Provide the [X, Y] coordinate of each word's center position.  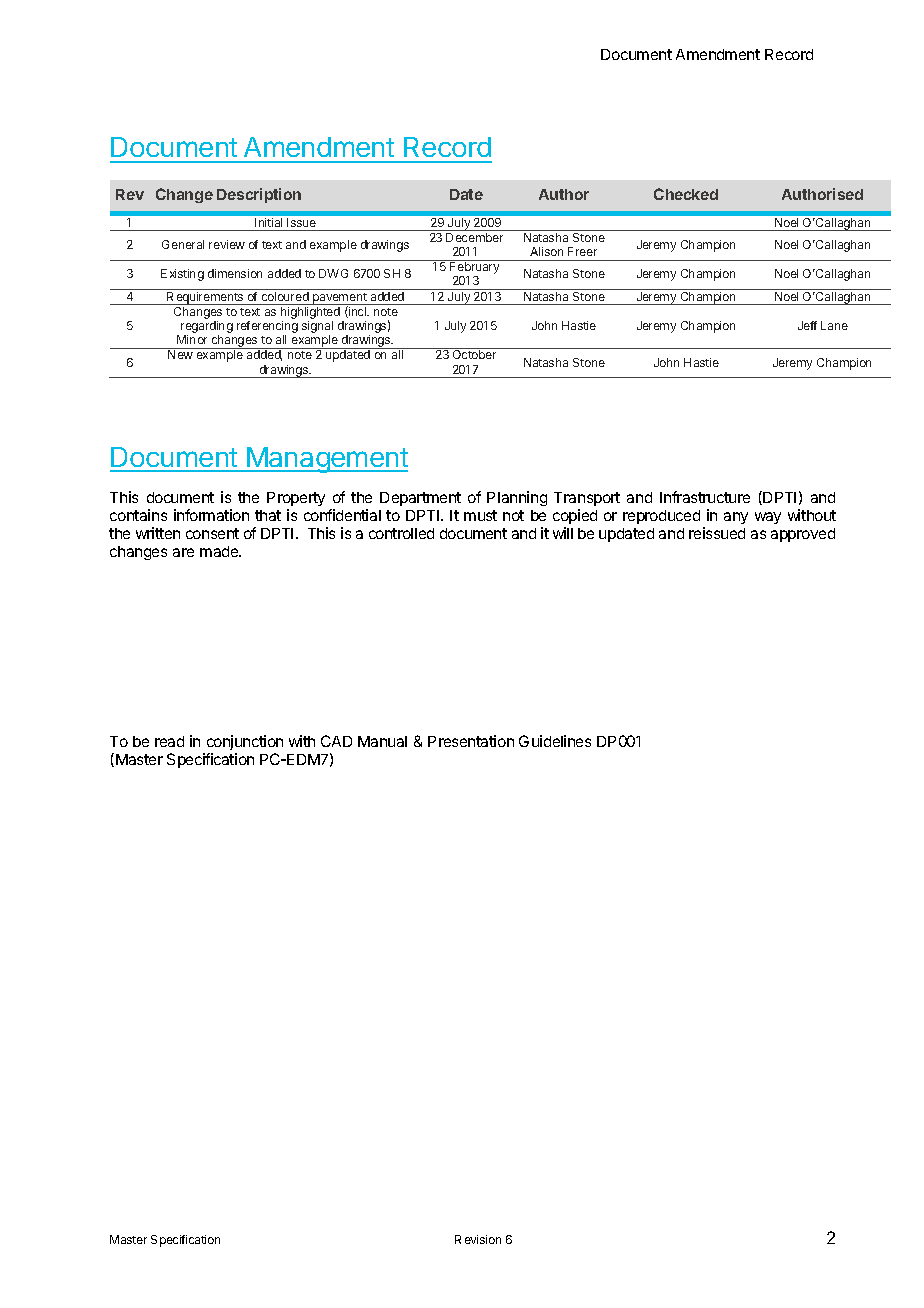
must [480, 515]
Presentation [471, 741]
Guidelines [555, 741]
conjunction [243, 744]
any [736, 518]
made [220, 551]
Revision [478, 1239]
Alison [546, 251]
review [227, 244]
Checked [686, 194]
